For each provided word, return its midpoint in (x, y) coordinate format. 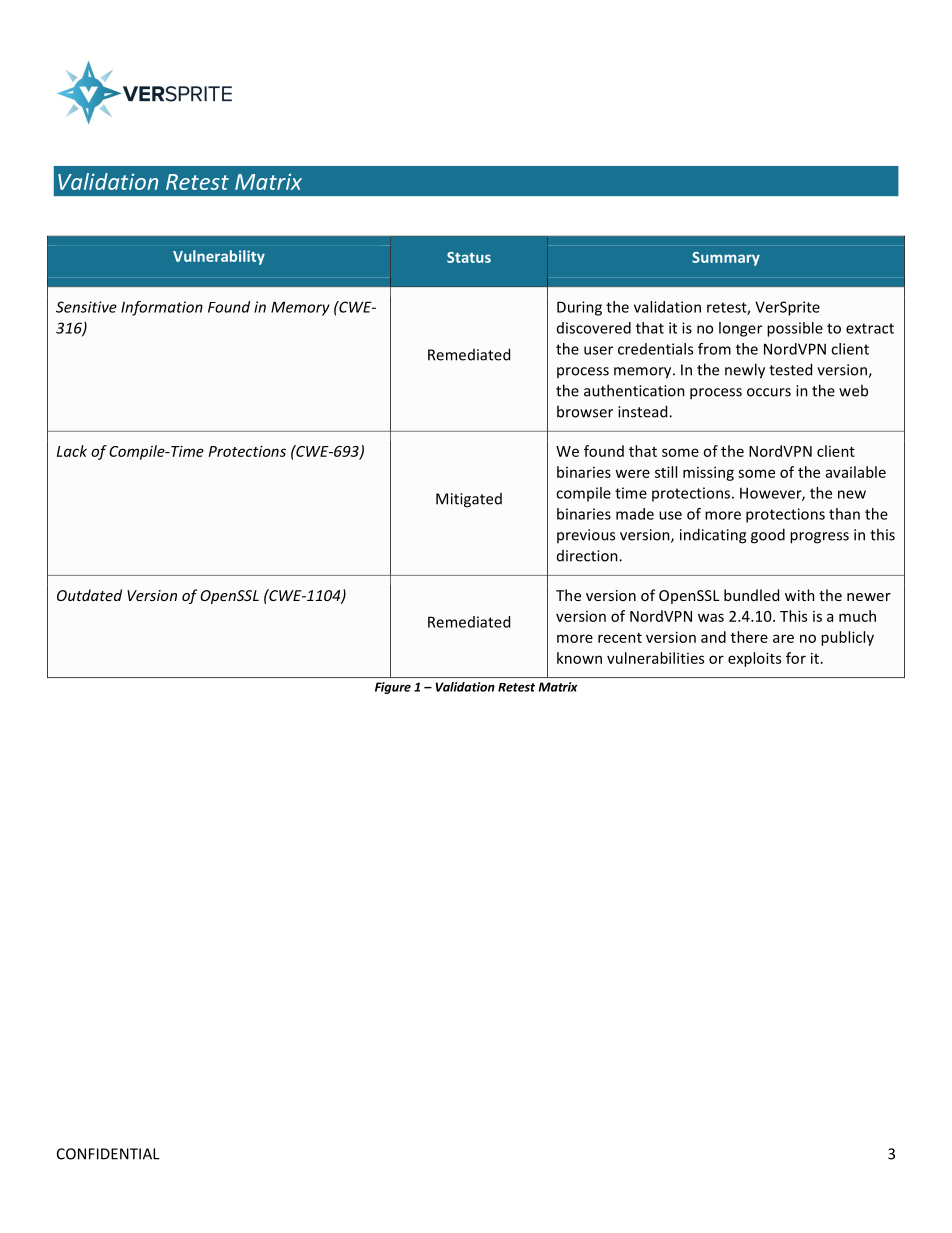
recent (620, 638)
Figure (393, 688)
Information (162, 308)
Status (469, 257)
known (579, 658)
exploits (754, 659)
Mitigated (469, 500)
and (713, 637)
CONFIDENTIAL (108, 1154)
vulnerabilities (655, 658)
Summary (726, 259)
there (749, 637)
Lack (72, 451)
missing (708, 474)
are (783, 638)
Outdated (89, 595)
